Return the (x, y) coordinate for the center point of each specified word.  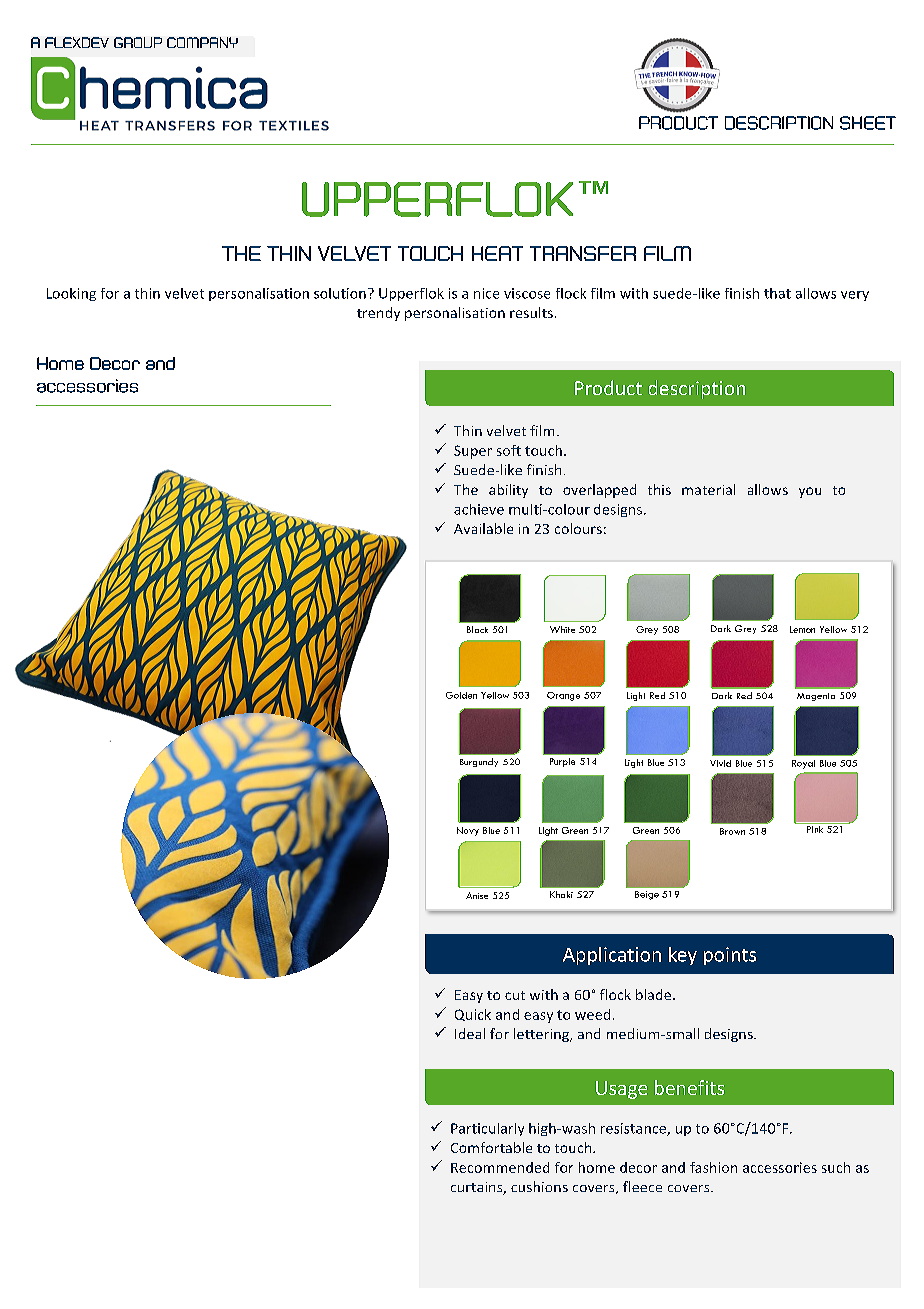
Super (473, 452)
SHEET (868, 123)
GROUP (138, 42)
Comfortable (491, 1147)
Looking (71, 294)
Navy (468, 831)
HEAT (497, 253)
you (810, 492)
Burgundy (479, 762)
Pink (815, 828)
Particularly (487, 1129)
